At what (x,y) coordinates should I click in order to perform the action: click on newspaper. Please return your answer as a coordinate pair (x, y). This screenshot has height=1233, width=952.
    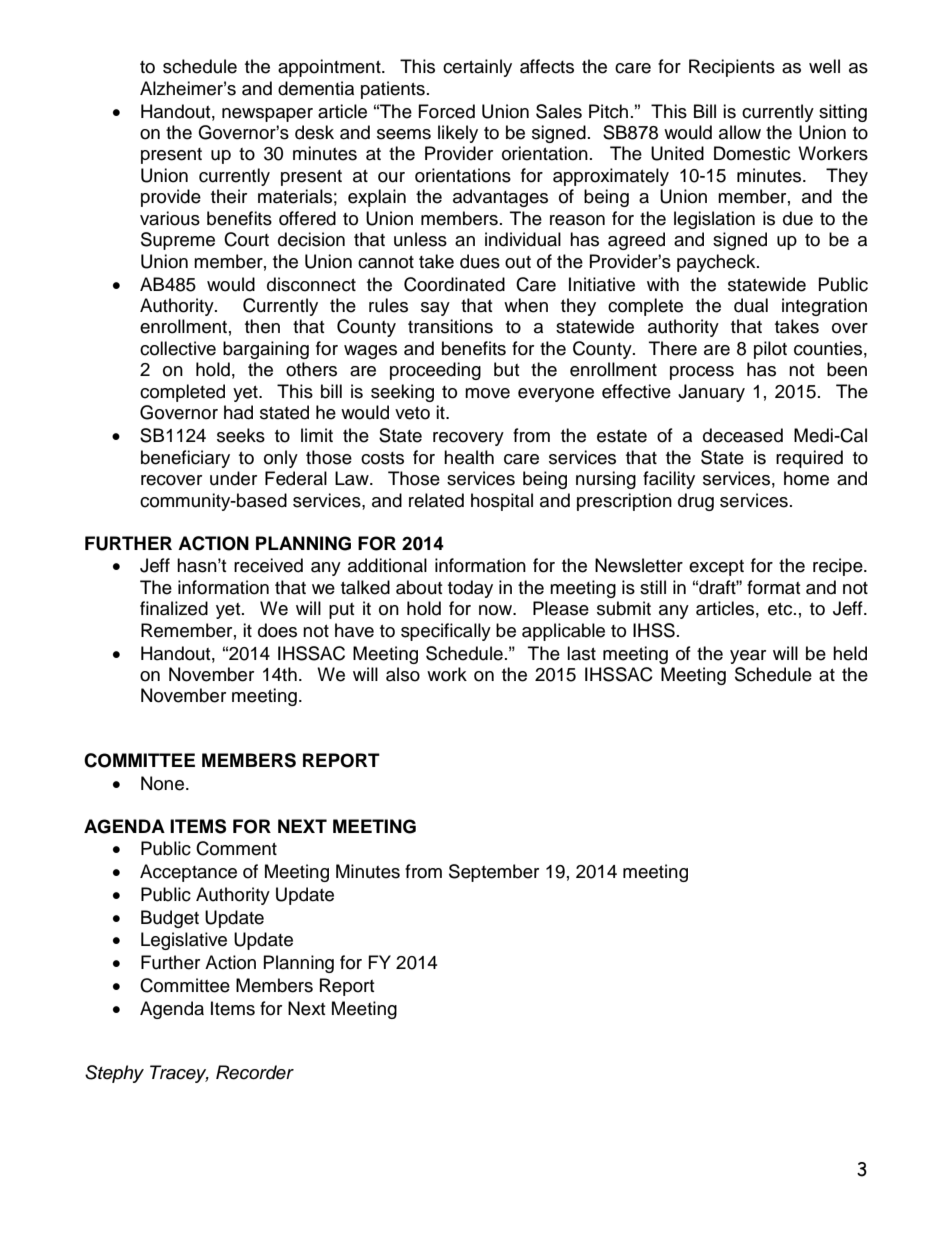
    Looking at the image, I should click on (267, 115).
